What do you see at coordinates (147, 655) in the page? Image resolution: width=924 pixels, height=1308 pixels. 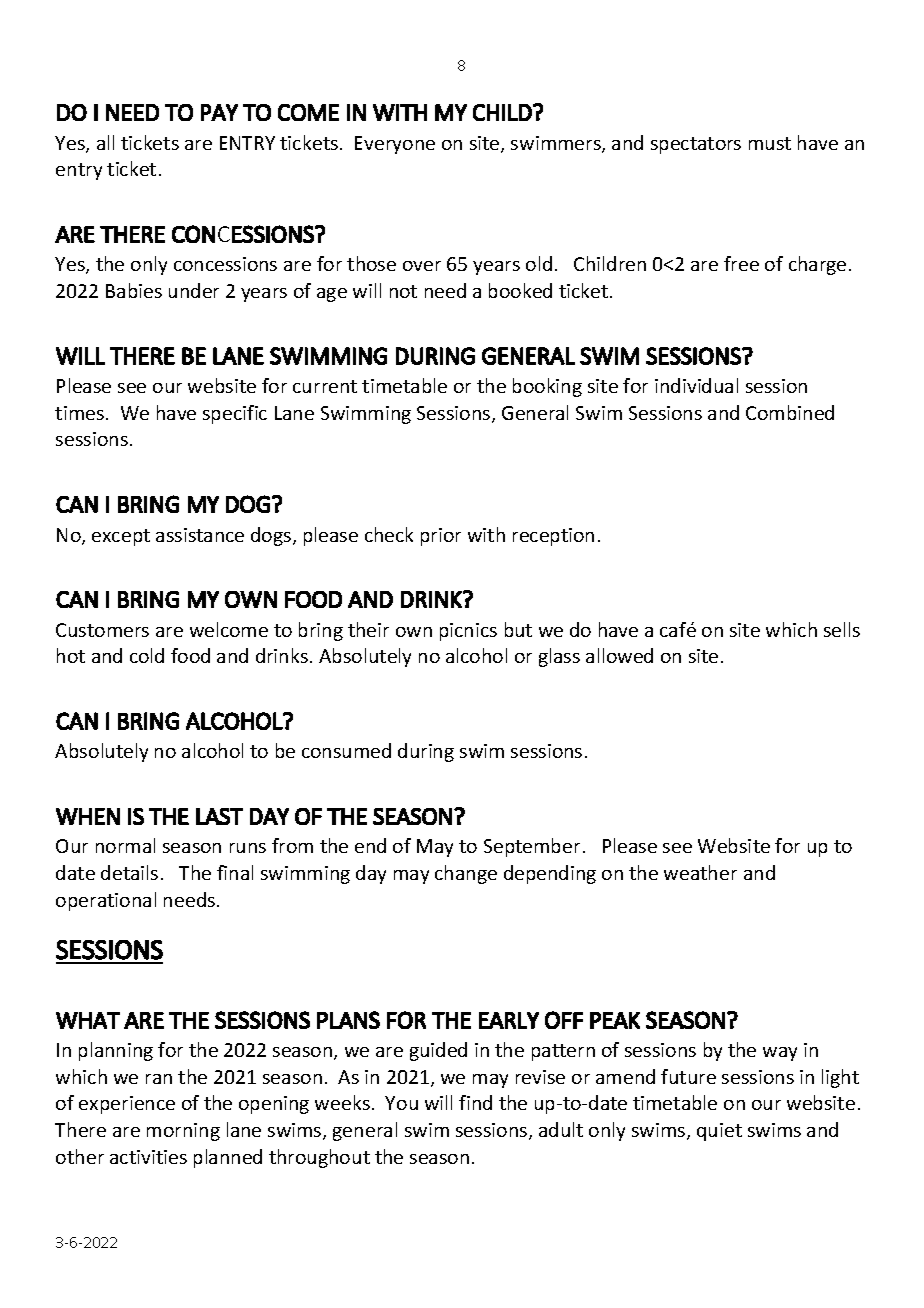 I see `cold` at bounding box center [147, 655].
